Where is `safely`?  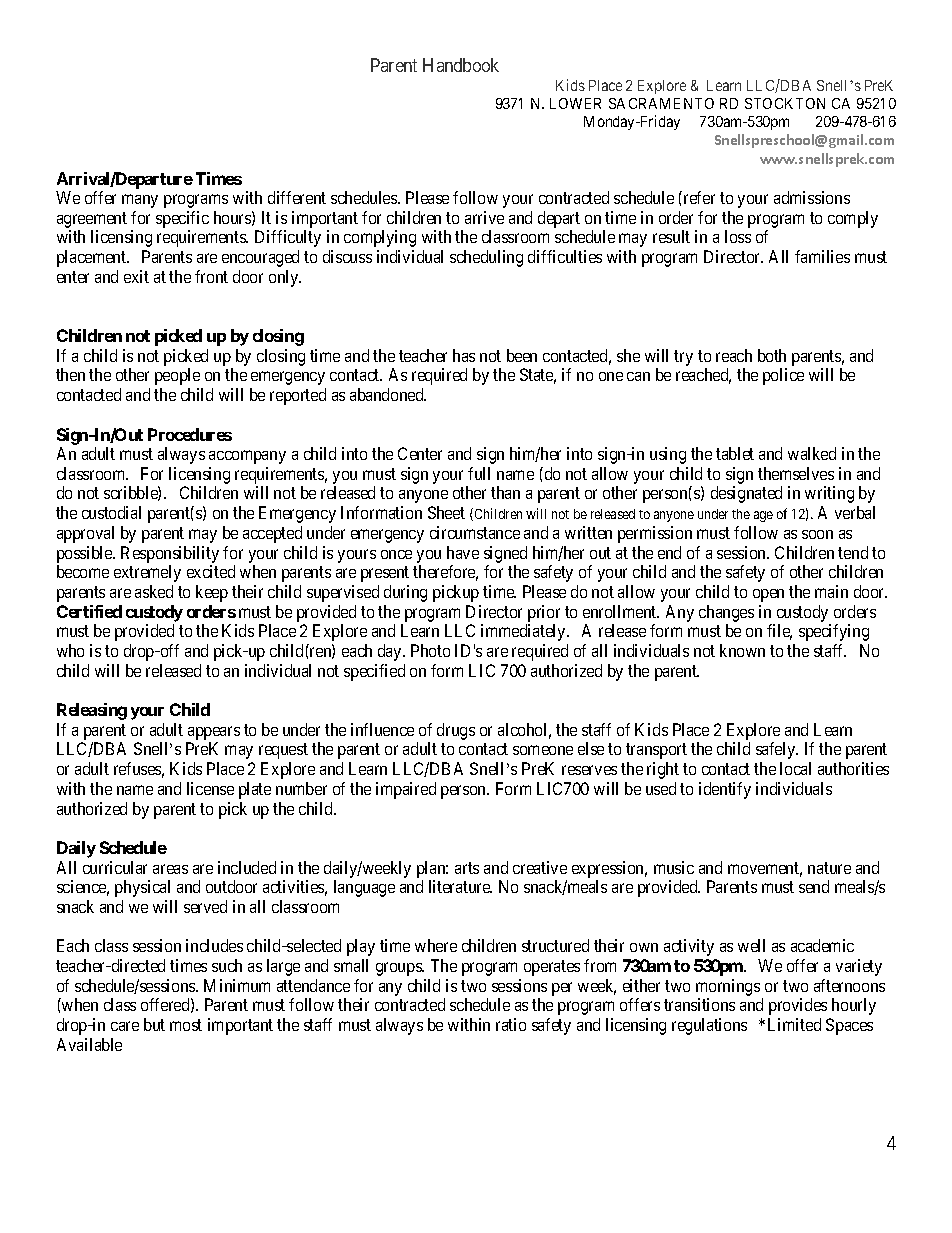 safely is located at coordinates (777, 750).
